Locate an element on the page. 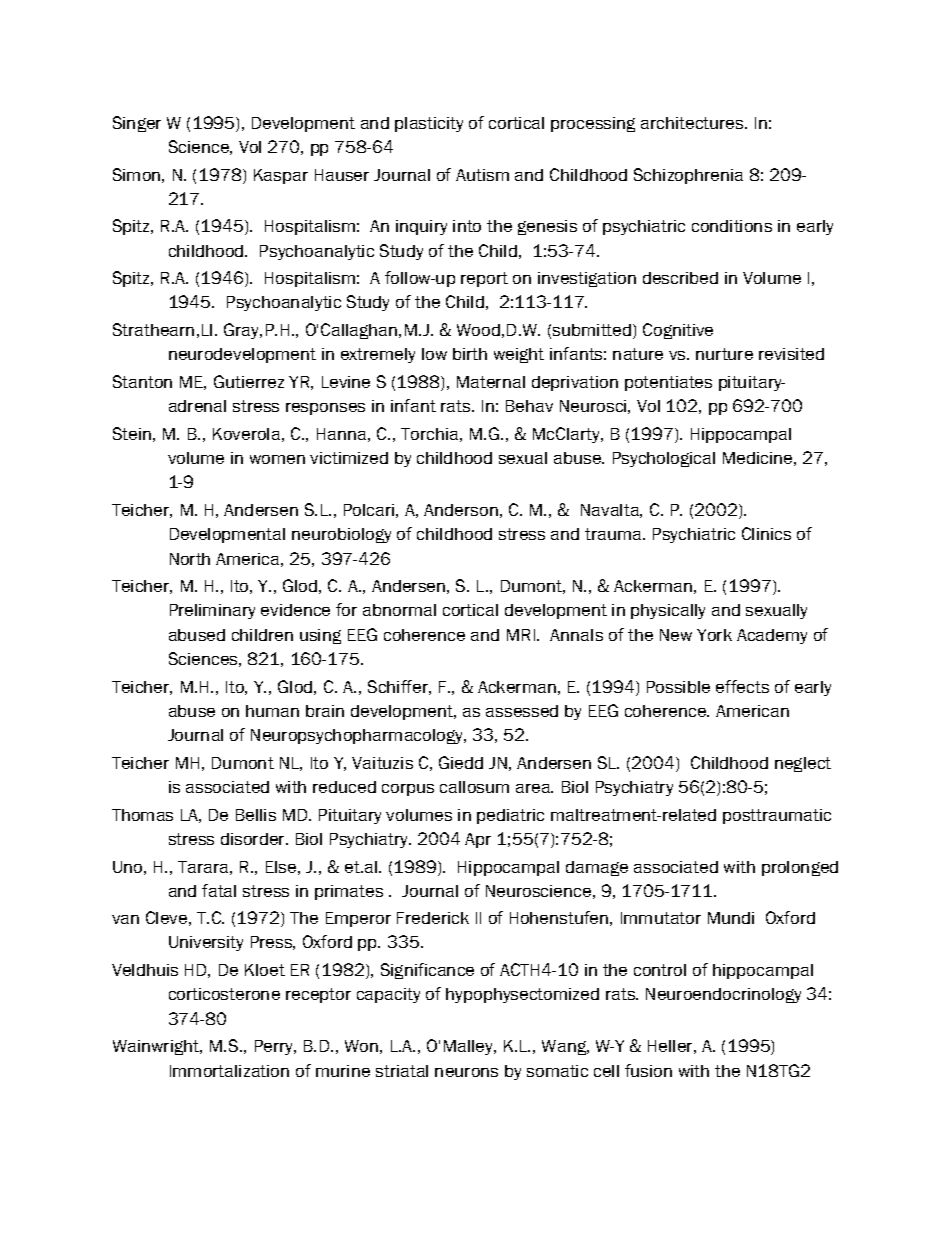 The image size is (952, 1233). Apr is located at coordinates (478, 840).
